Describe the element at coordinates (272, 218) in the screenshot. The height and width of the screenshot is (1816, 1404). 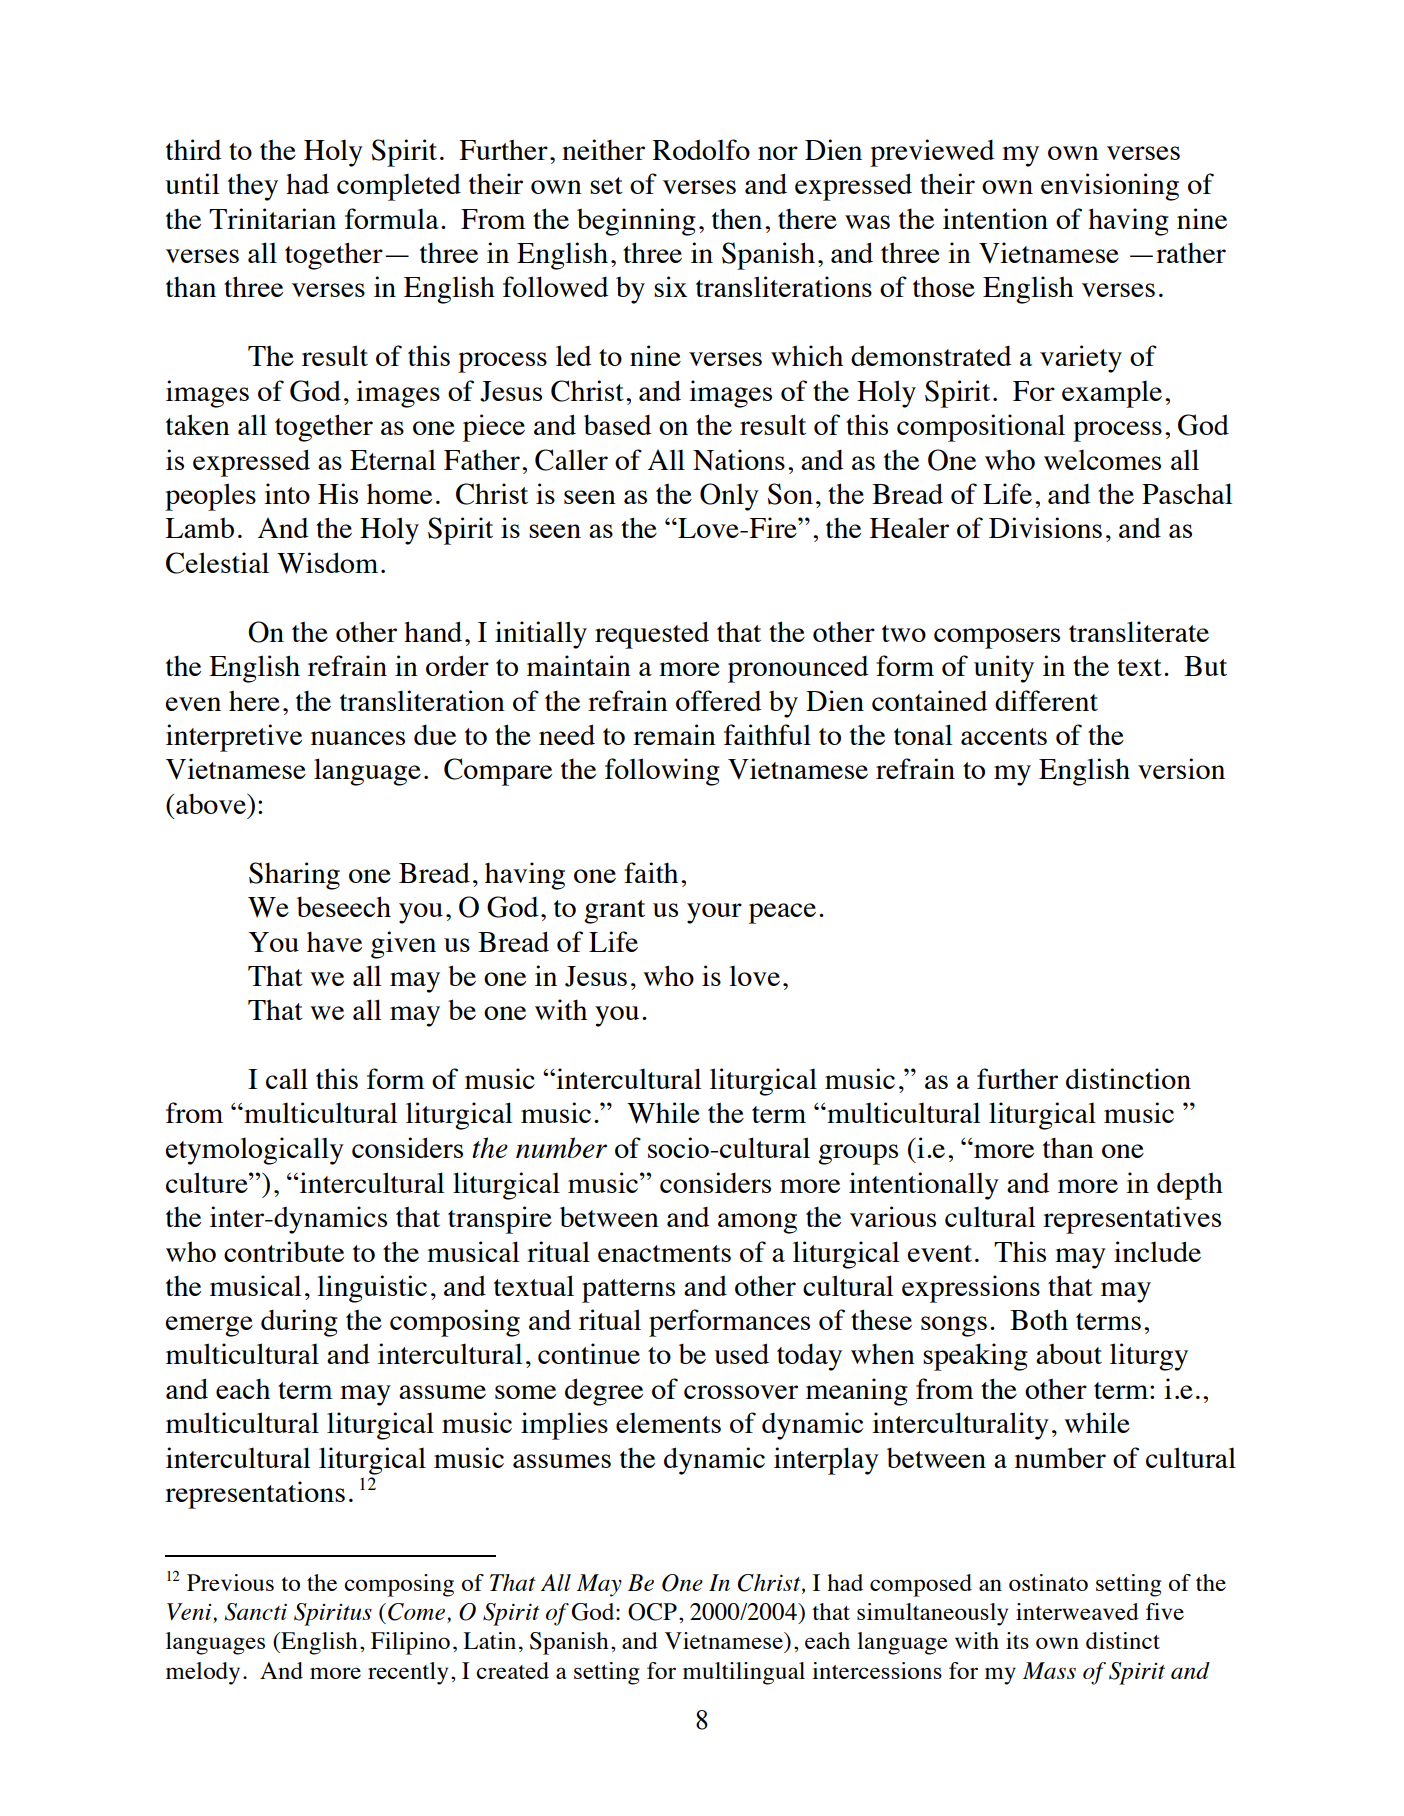
I see `Trinitarian` at that location.
